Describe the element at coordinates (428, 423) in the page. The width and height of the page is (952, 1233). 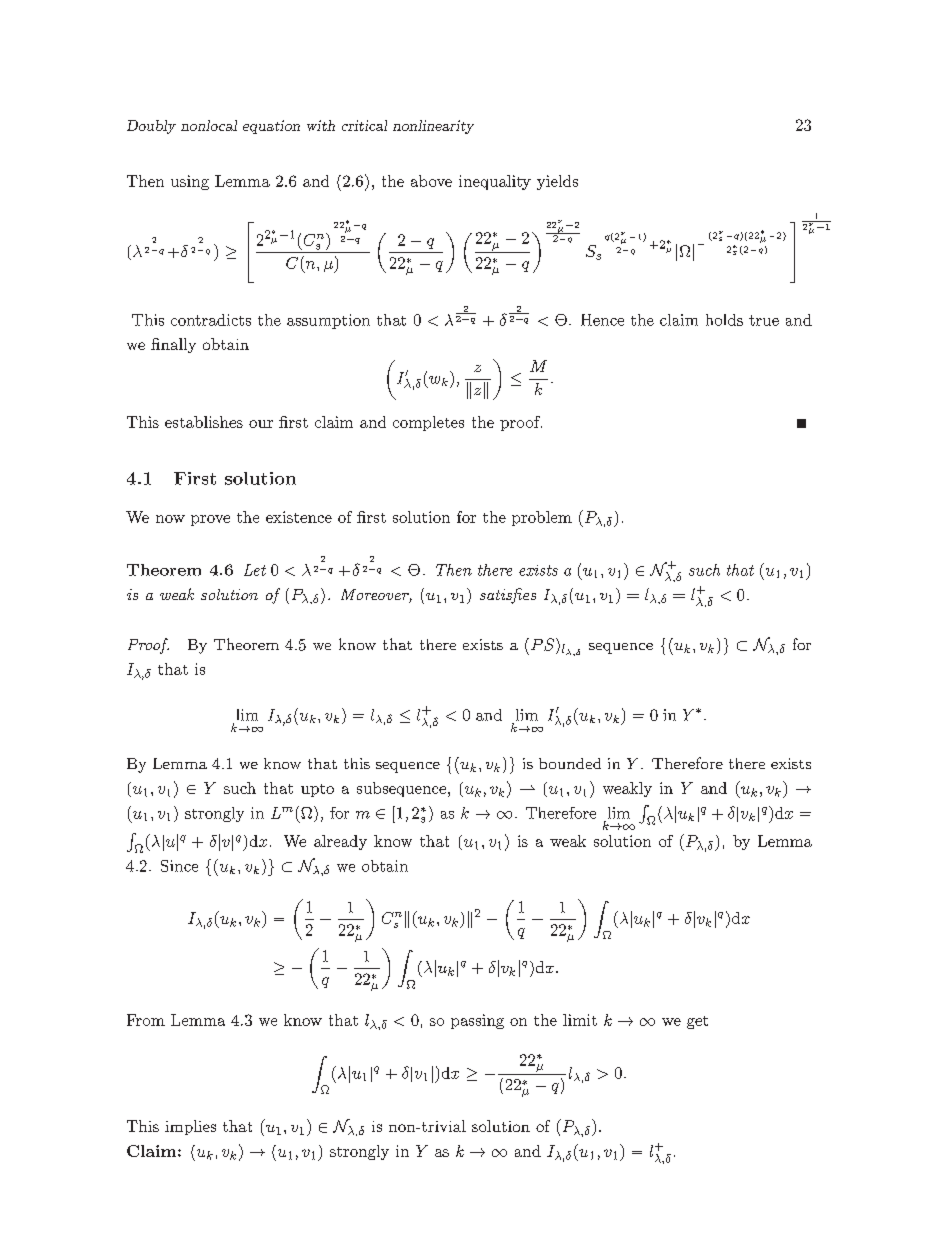
I see `completes` at that location.
